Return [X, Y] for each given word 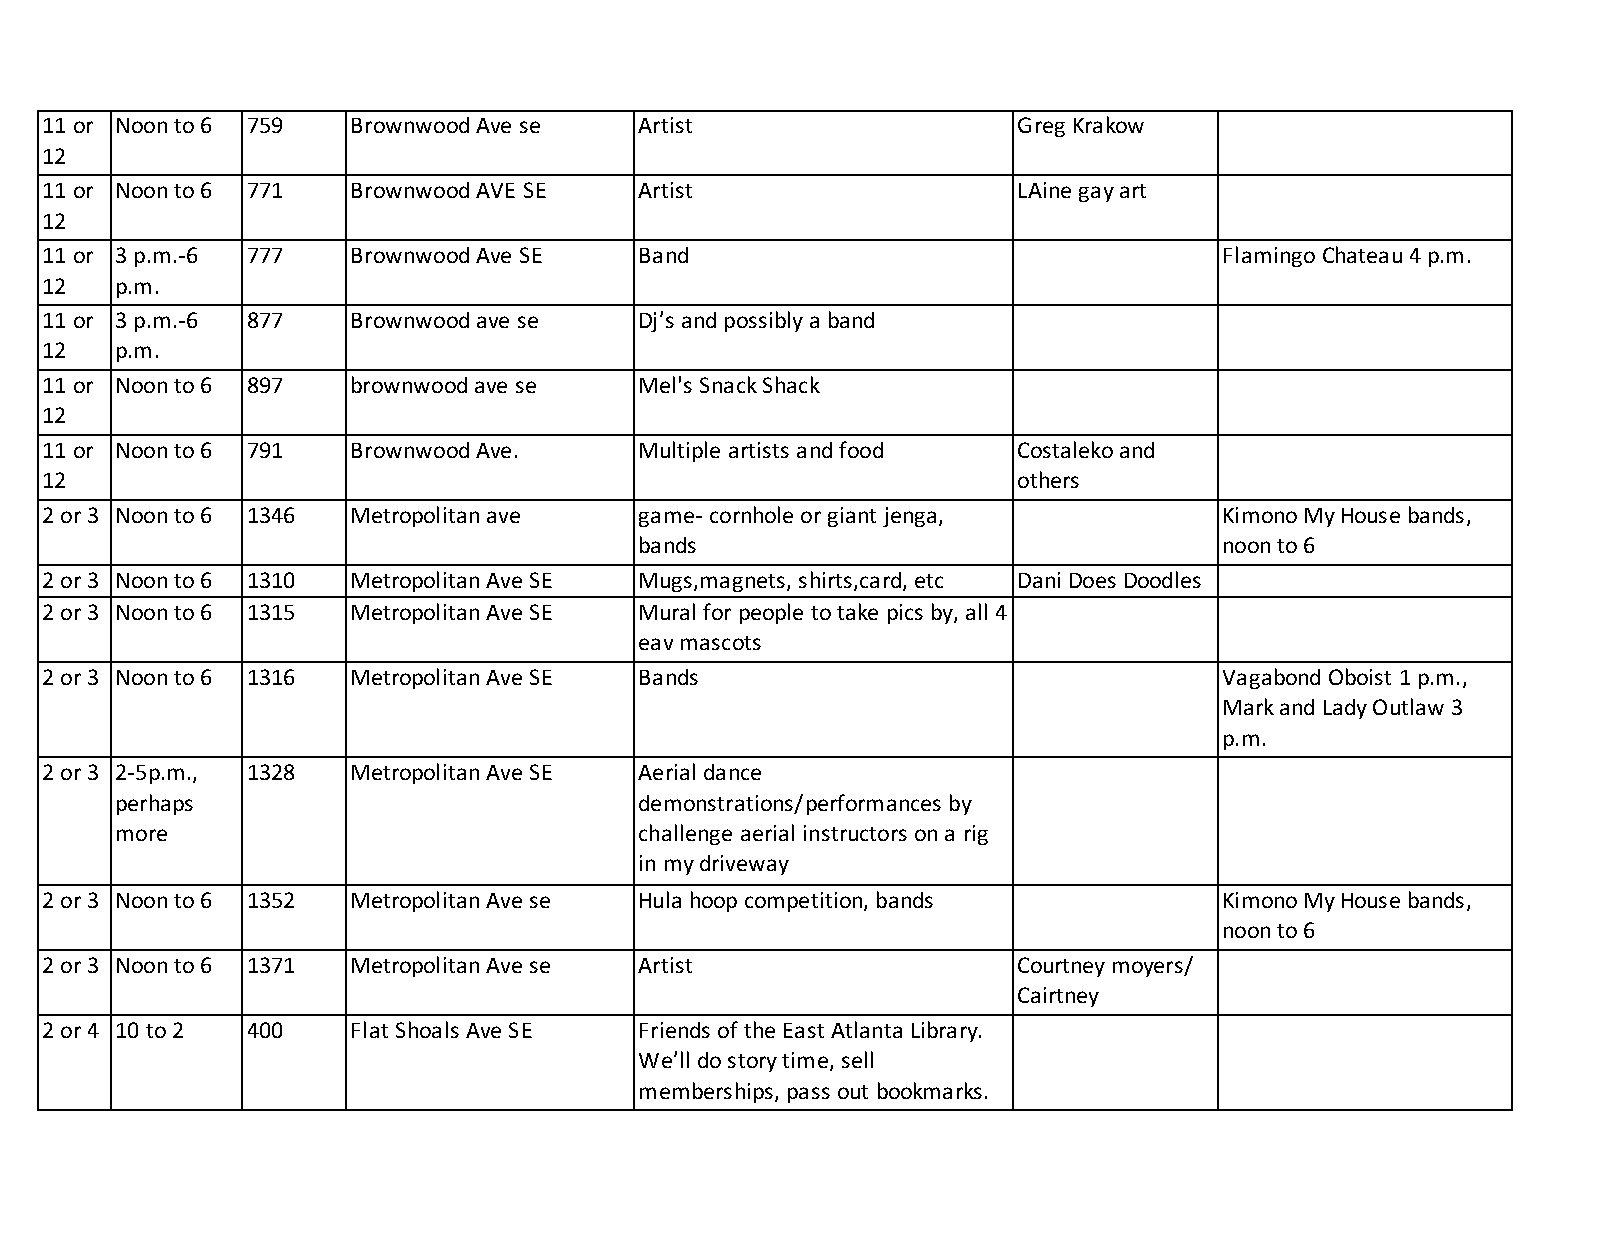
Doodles [1163, 579]
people [771, 613]
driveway [744, 865]
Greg [1041, 127]
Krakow [1109, 124]
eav [656, 644]
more [142, 835]
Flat [370, 1029]
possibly [764, 321]
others [1048, 479]
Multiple [680, 451]
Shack [791, 384]
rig [976, 835]
